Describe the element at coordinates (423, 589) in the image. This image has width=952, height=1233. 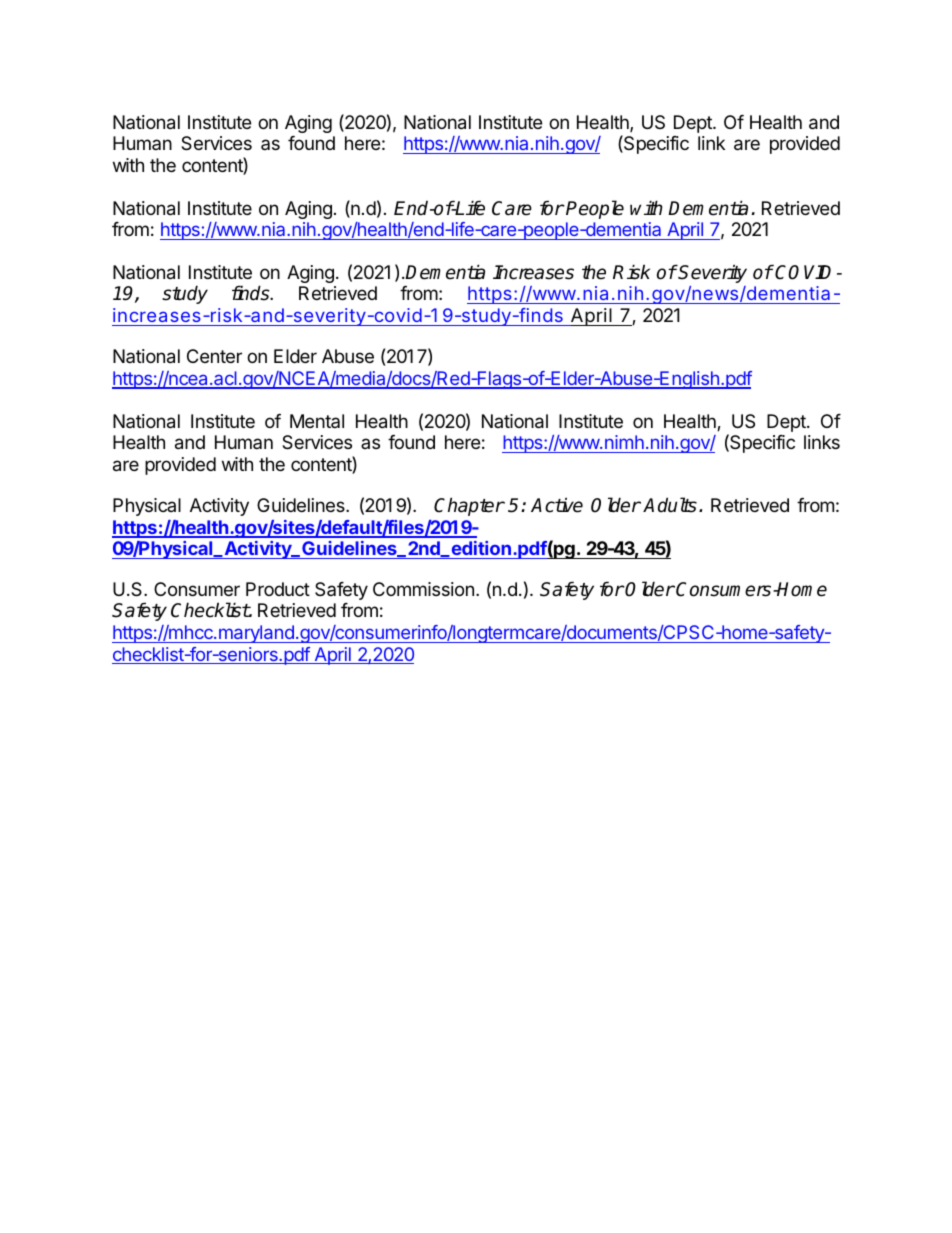
I see `Commission` at that location.
